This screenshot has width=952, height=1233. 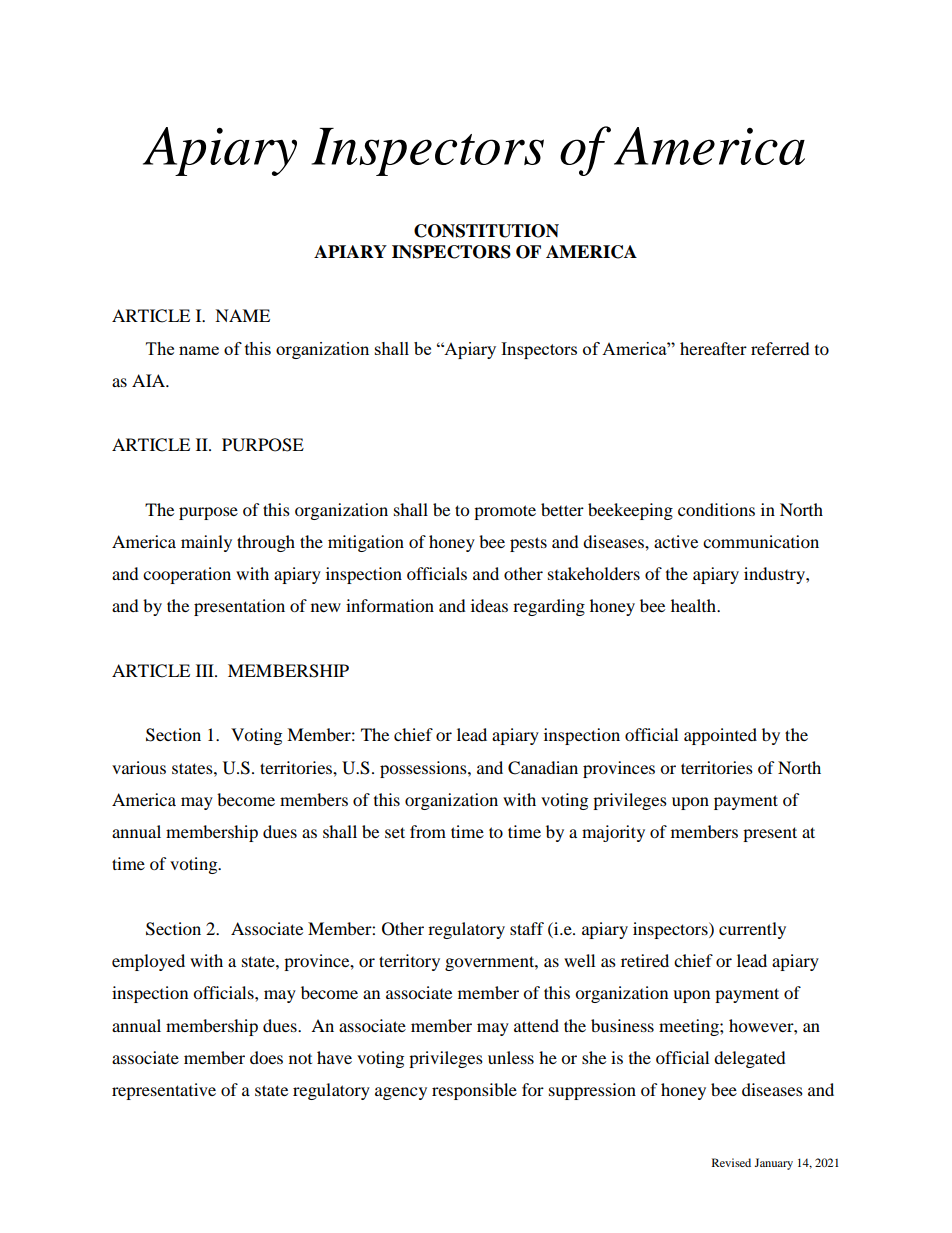 What do you see at coordinates (731, 1162) in the screenshot?
I see `Revised` at bounding box center [731, 1162].
